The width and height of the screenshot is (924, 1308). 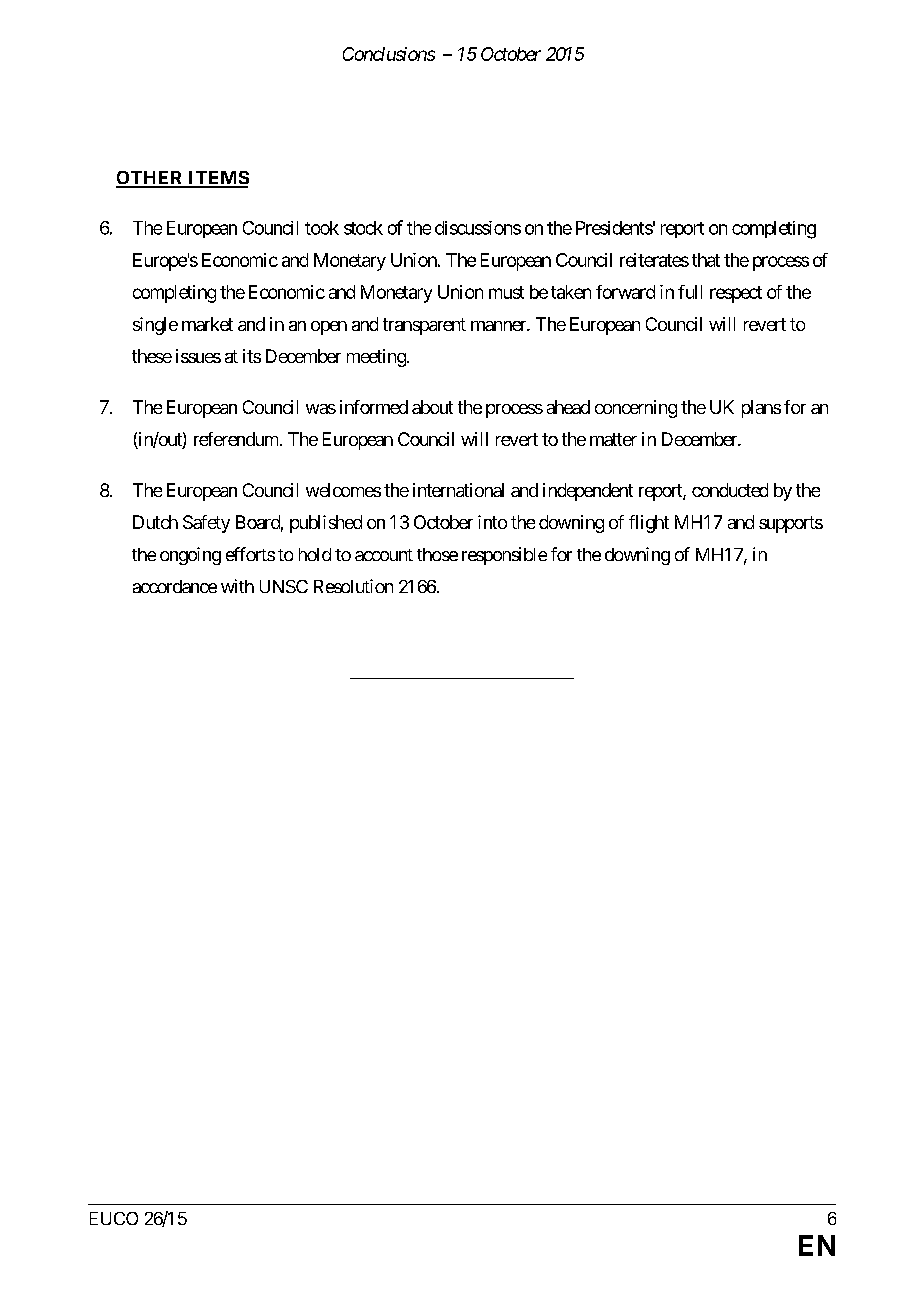 What do you see at coordinates (636, 409) in the screenshot?
I see `concerning` at bounding box center [636, 409].
